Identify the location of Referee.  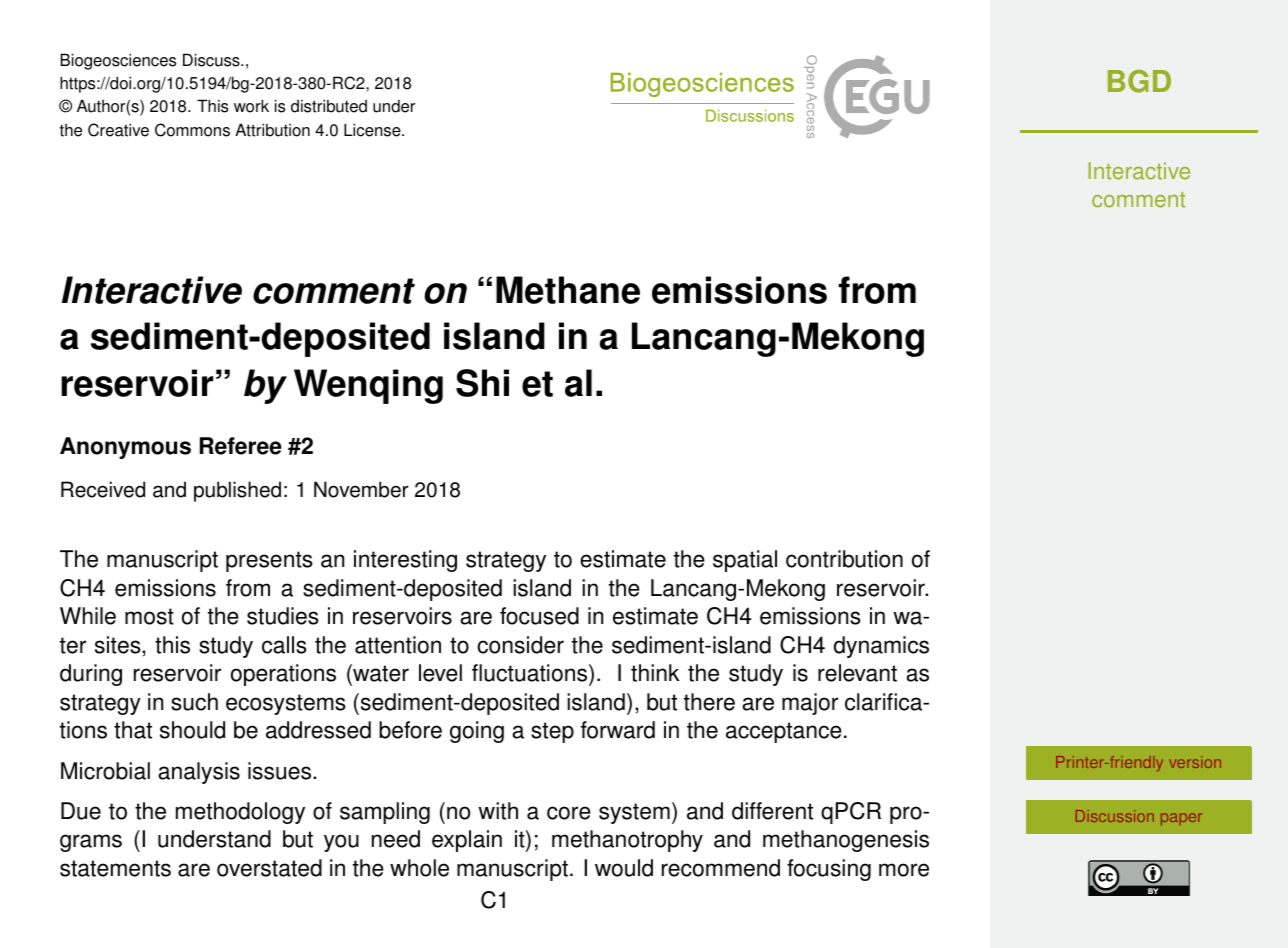
(241, 446).
